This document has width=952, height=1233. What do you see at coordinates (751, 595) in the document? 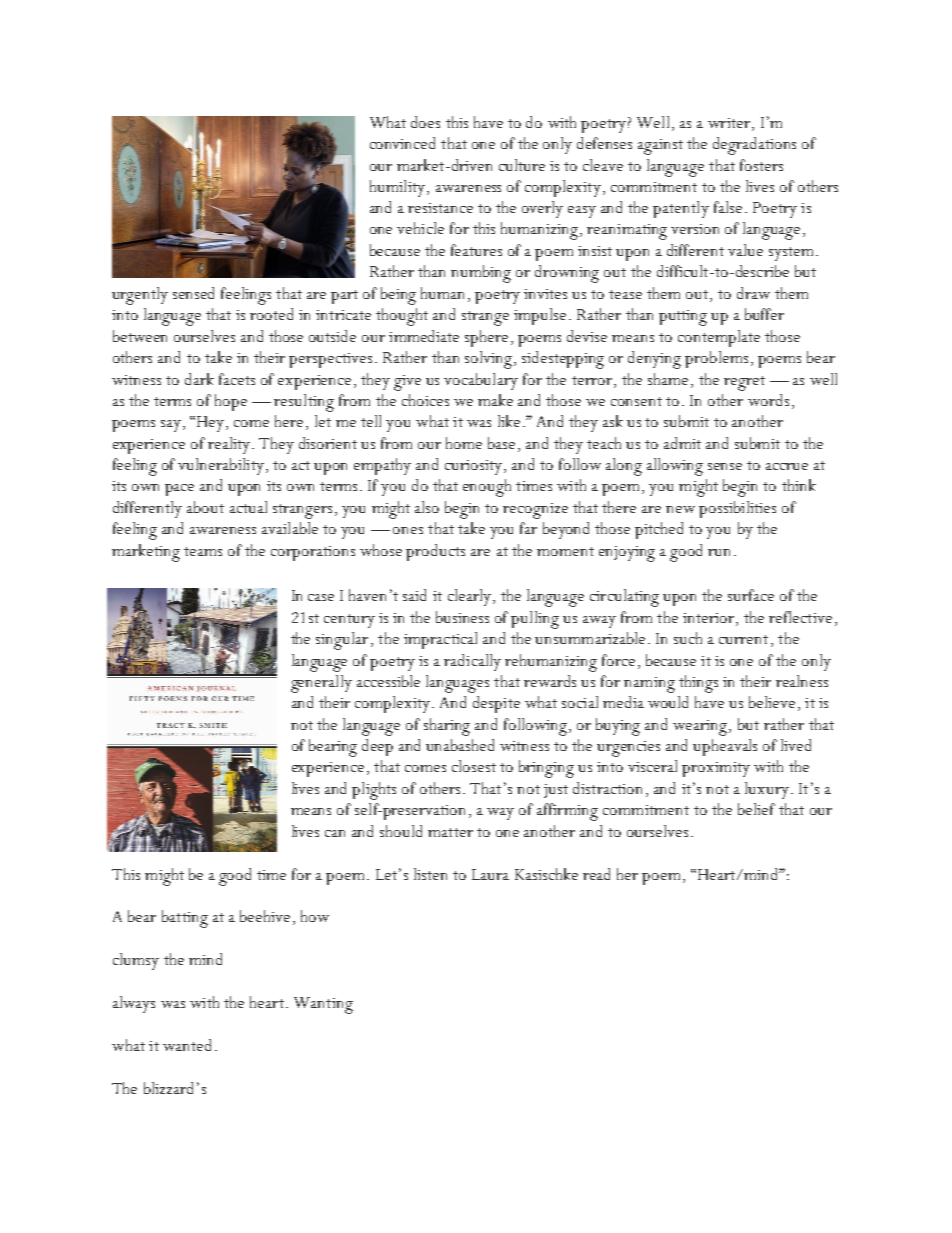
I see `surface` at bounding box center [751, 595].
